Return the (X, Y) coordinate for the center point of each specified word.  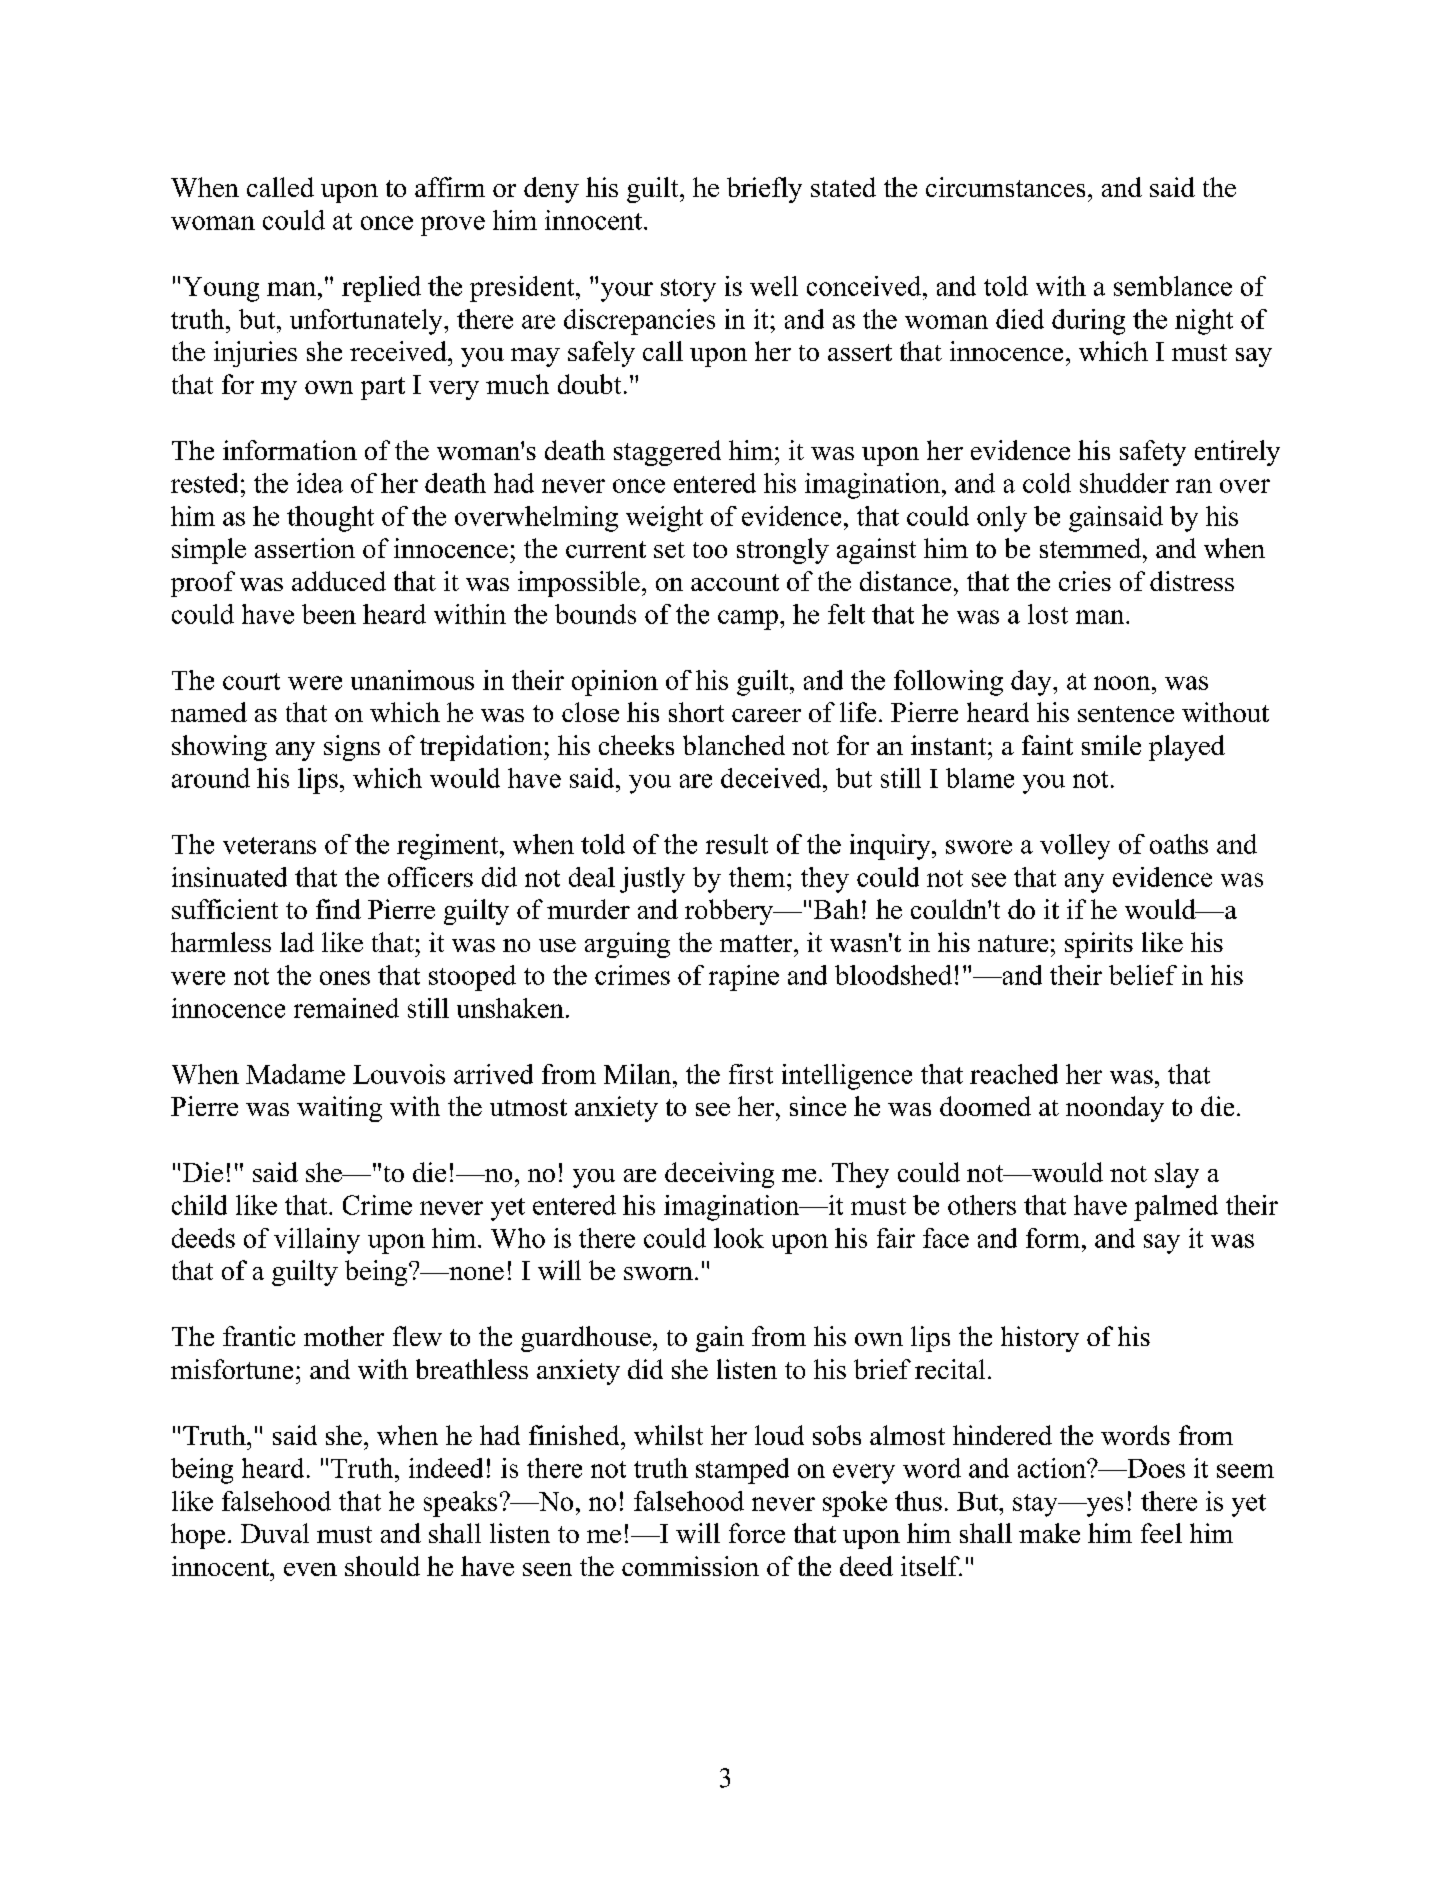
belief (1143, 975)
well (774, 286)
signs (352, 748)
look (739, 1238)
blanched (734, 745)
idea (320, 483)
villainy (317, 1241)
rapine (744, 978)
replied (381, 289)
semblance (1173, 286)
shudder (1124, 483)
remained (346, 1008)
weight (664, 519)
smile (1111, 745)
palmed (1176, 1208)
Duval (275, 1533)
